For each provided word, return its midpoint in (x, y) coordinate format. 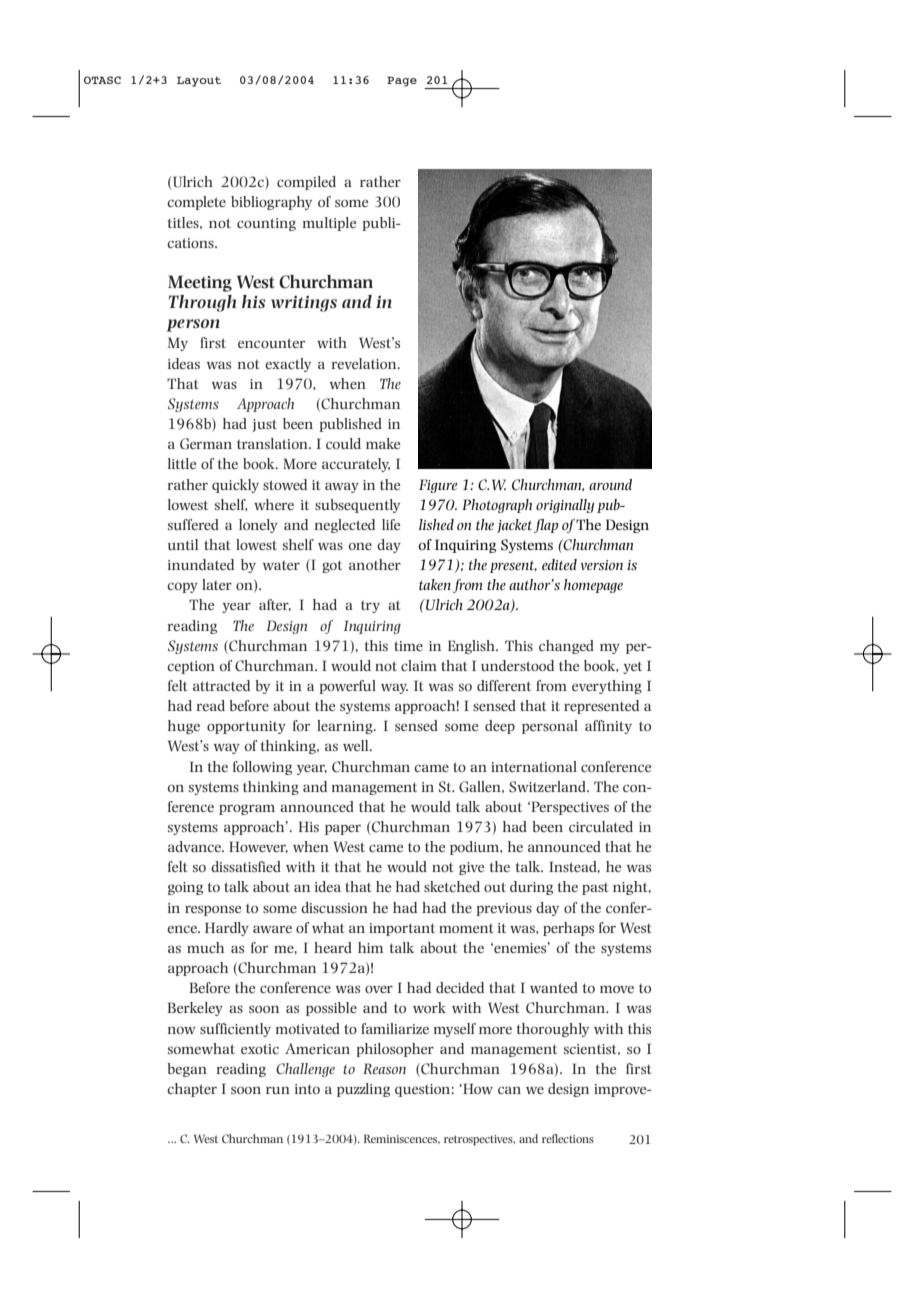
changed (566, 647)
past (595, 889)
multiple (329, 224)
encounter (271, 343)
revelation (365, 363)
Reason (384, 1068)
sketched (452, 886)
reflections (568, 1138)
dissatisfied (246, 866)
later (217, 584)
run (278, 1090)
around (610, 484)
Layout (199, 81)
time (408, 646)
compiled (306, 183)
